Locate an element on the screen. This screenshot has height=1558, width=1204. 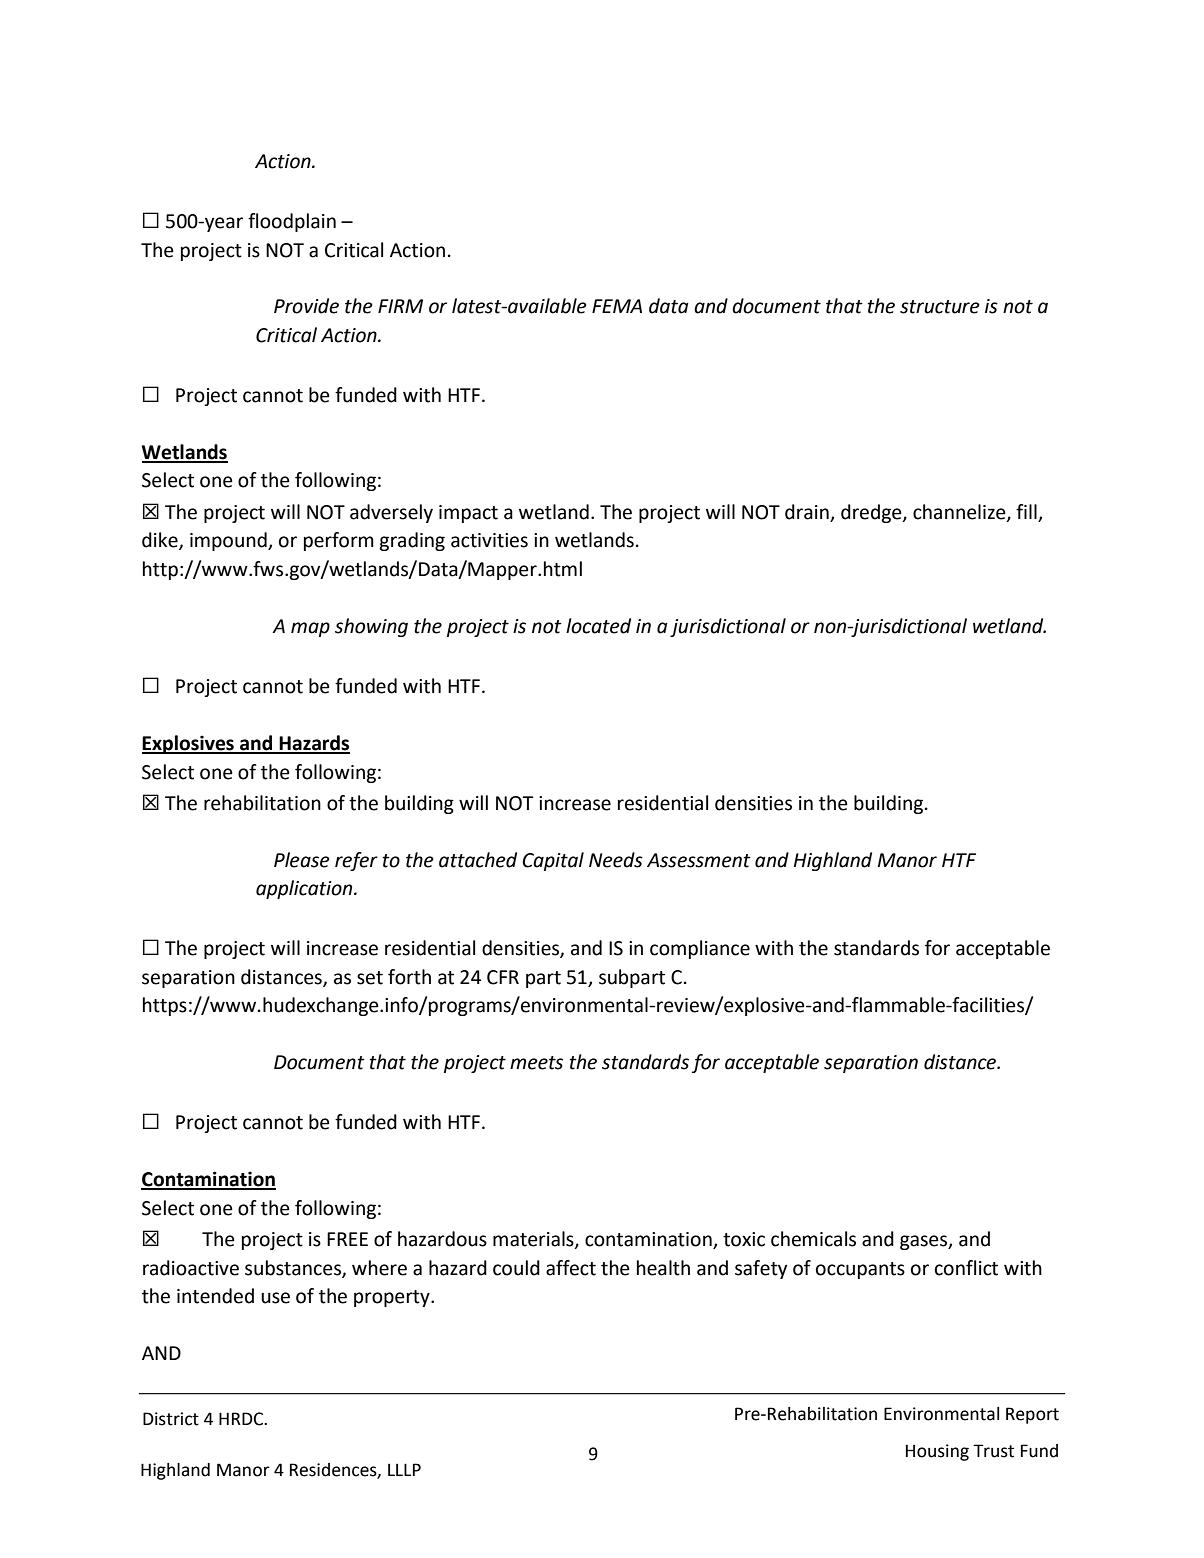
Assessment is located at coordinates (699, 860).
